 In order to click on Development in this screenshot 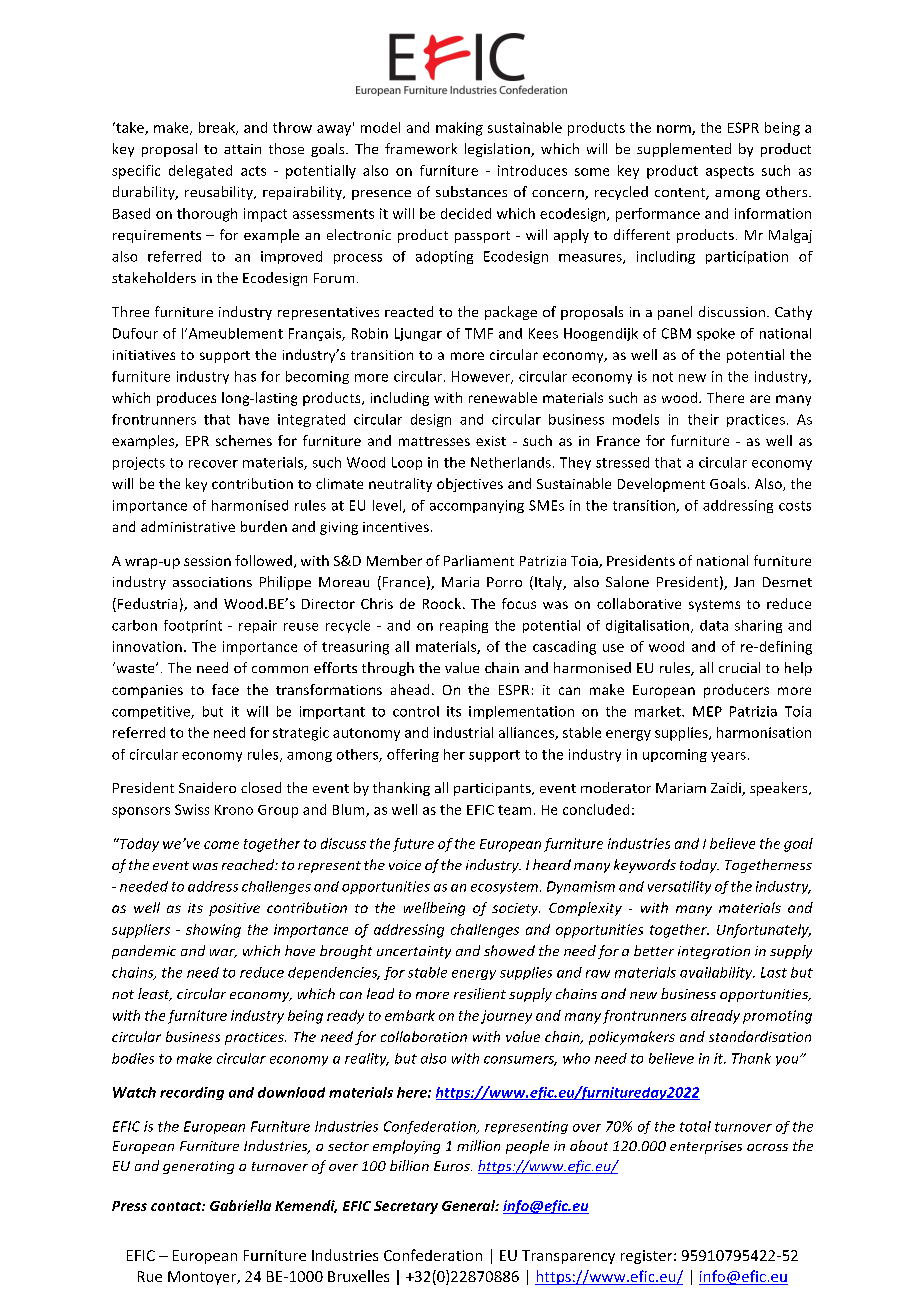, I will do `click(661, 485)`.
